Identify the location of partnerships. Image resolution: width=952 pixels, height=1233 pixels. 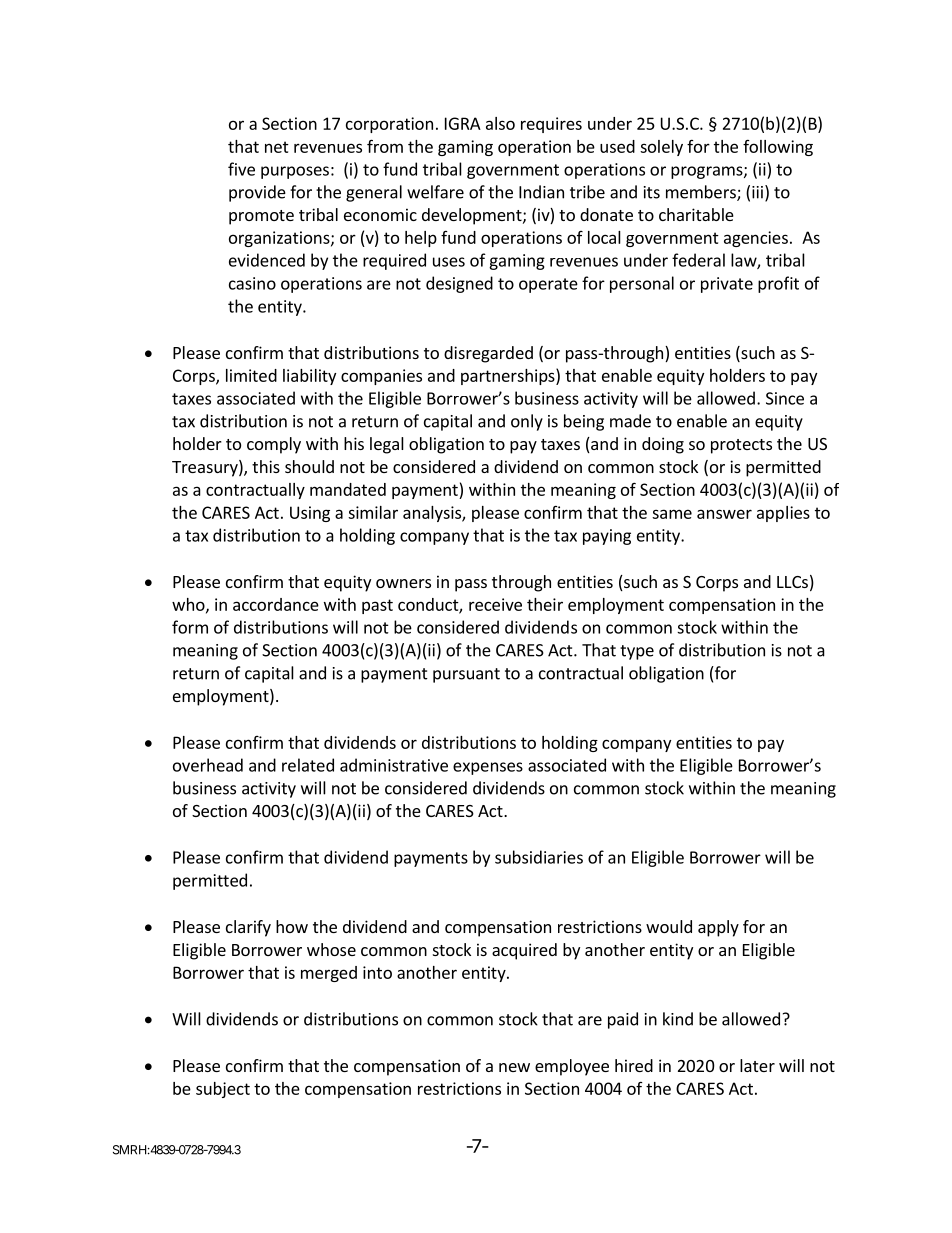
(509, 376).
